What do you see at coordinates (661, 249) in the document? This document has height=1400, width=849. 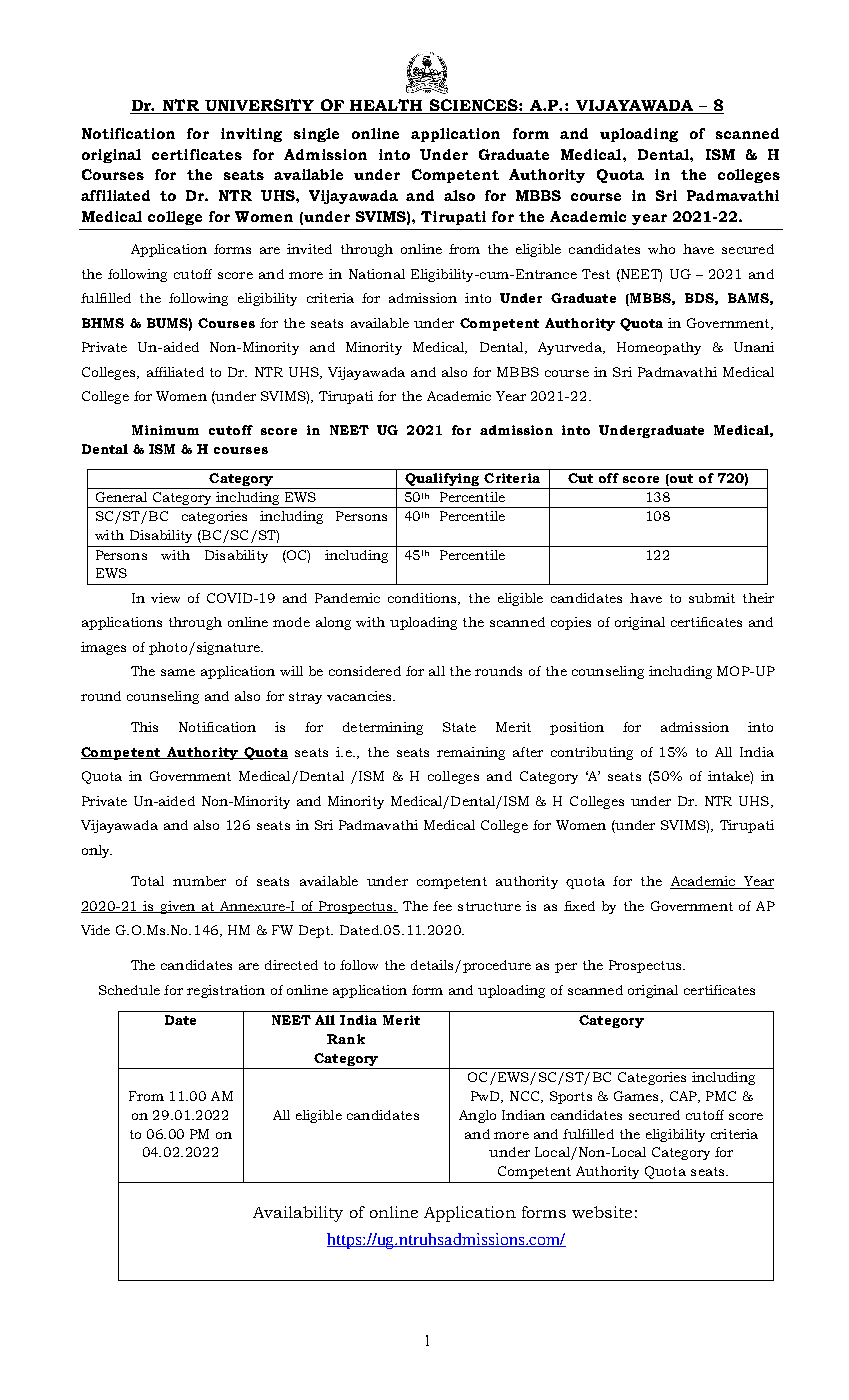 I see `who` at bounding box center [661, 249].
